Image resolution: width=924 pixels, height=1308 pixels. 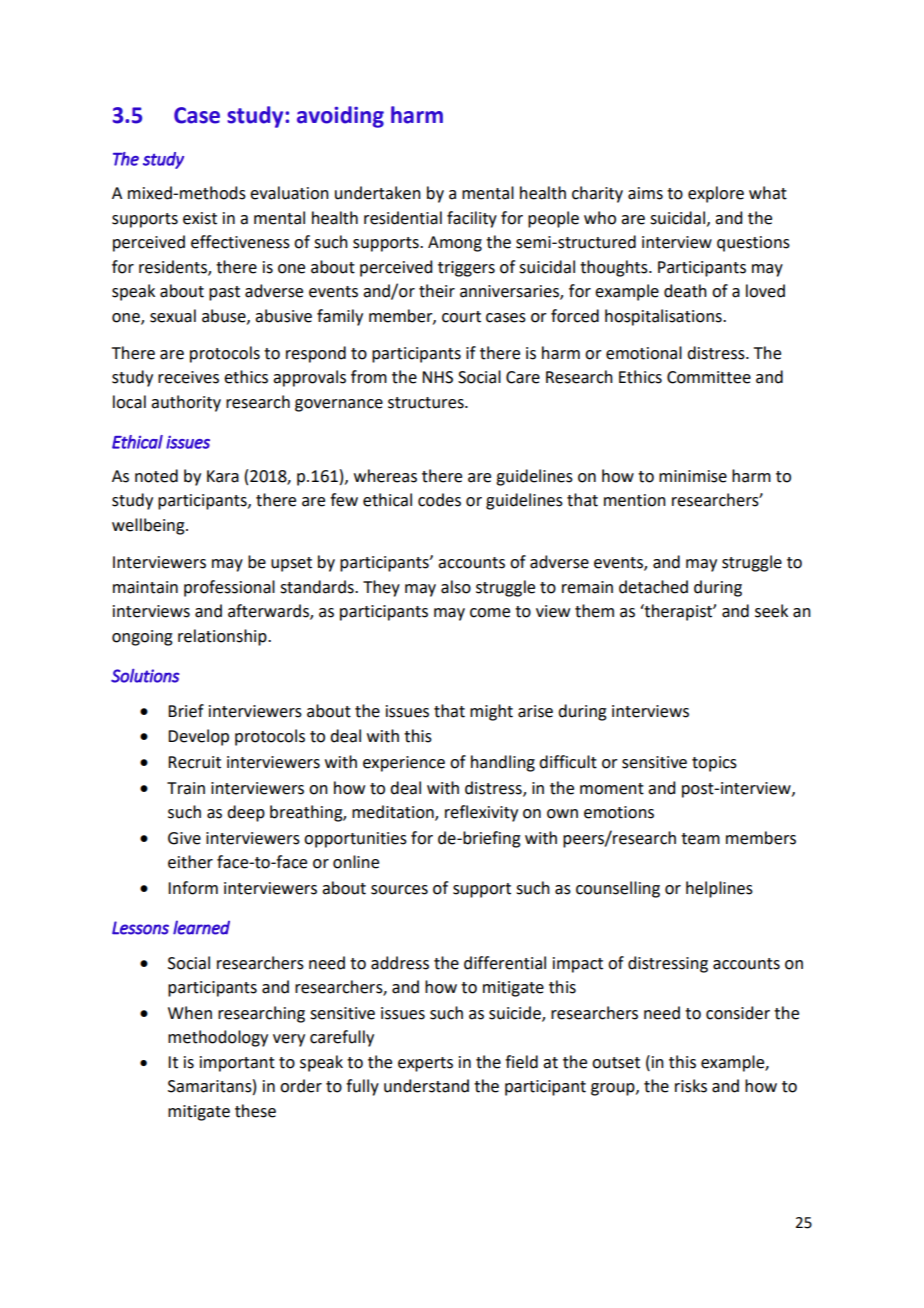 What do you see at coordinates (237, 1064) in the screenshot?
I see `important` at bounding box center [237, 1064].
